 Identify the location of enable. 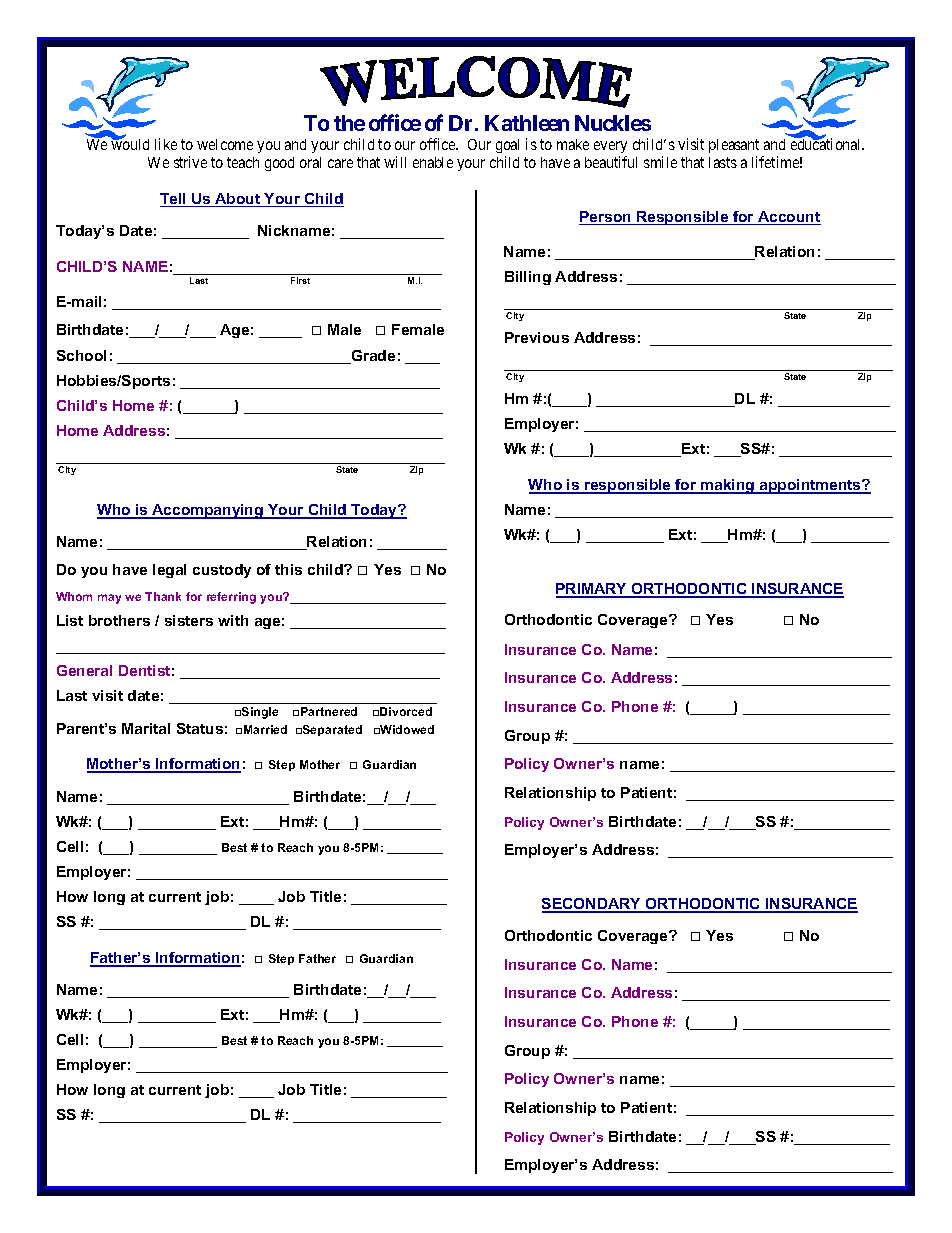
(433, 162).
